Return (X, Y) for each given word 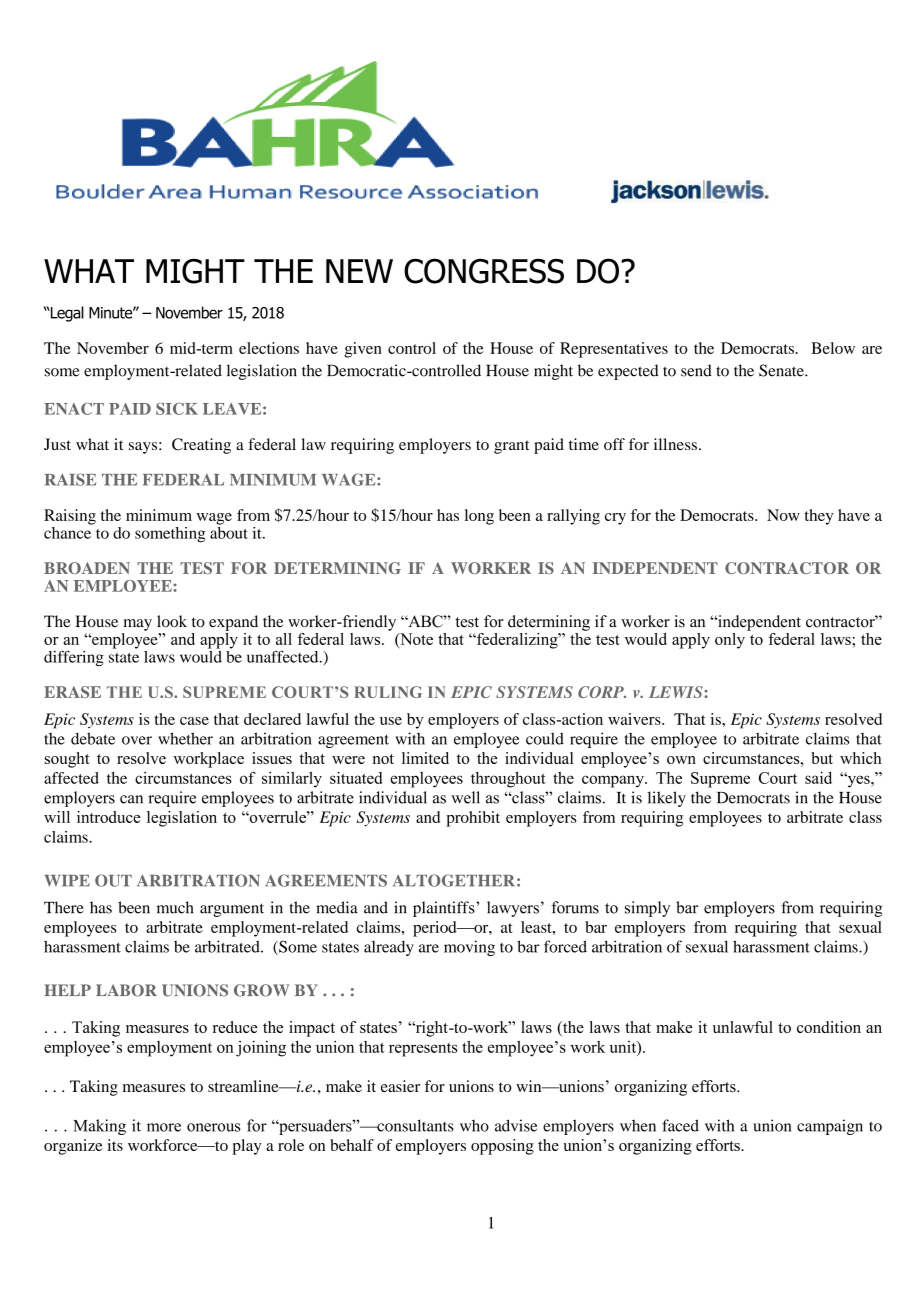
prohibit (473, 819)
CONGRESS (484, 271)
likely (666, 799)
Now (783, 515)
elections (269, 348)
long (479, 517)
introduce (108, 817)
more (164, 1127)
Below (833, 348)
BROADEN (87, 568)
